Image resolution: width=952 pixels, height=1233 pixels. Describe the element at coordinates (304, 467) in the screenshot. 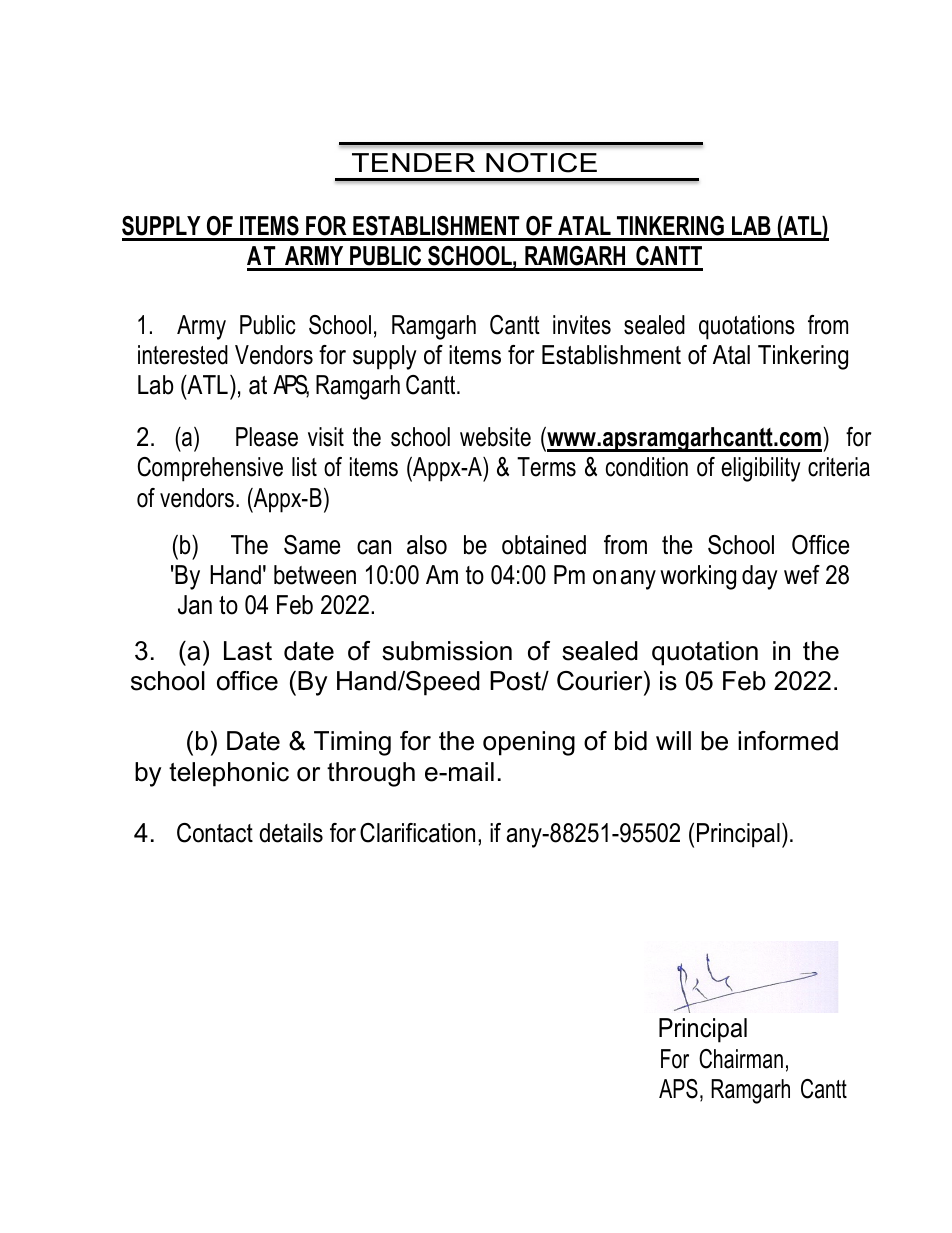

I see `list` at that location.
